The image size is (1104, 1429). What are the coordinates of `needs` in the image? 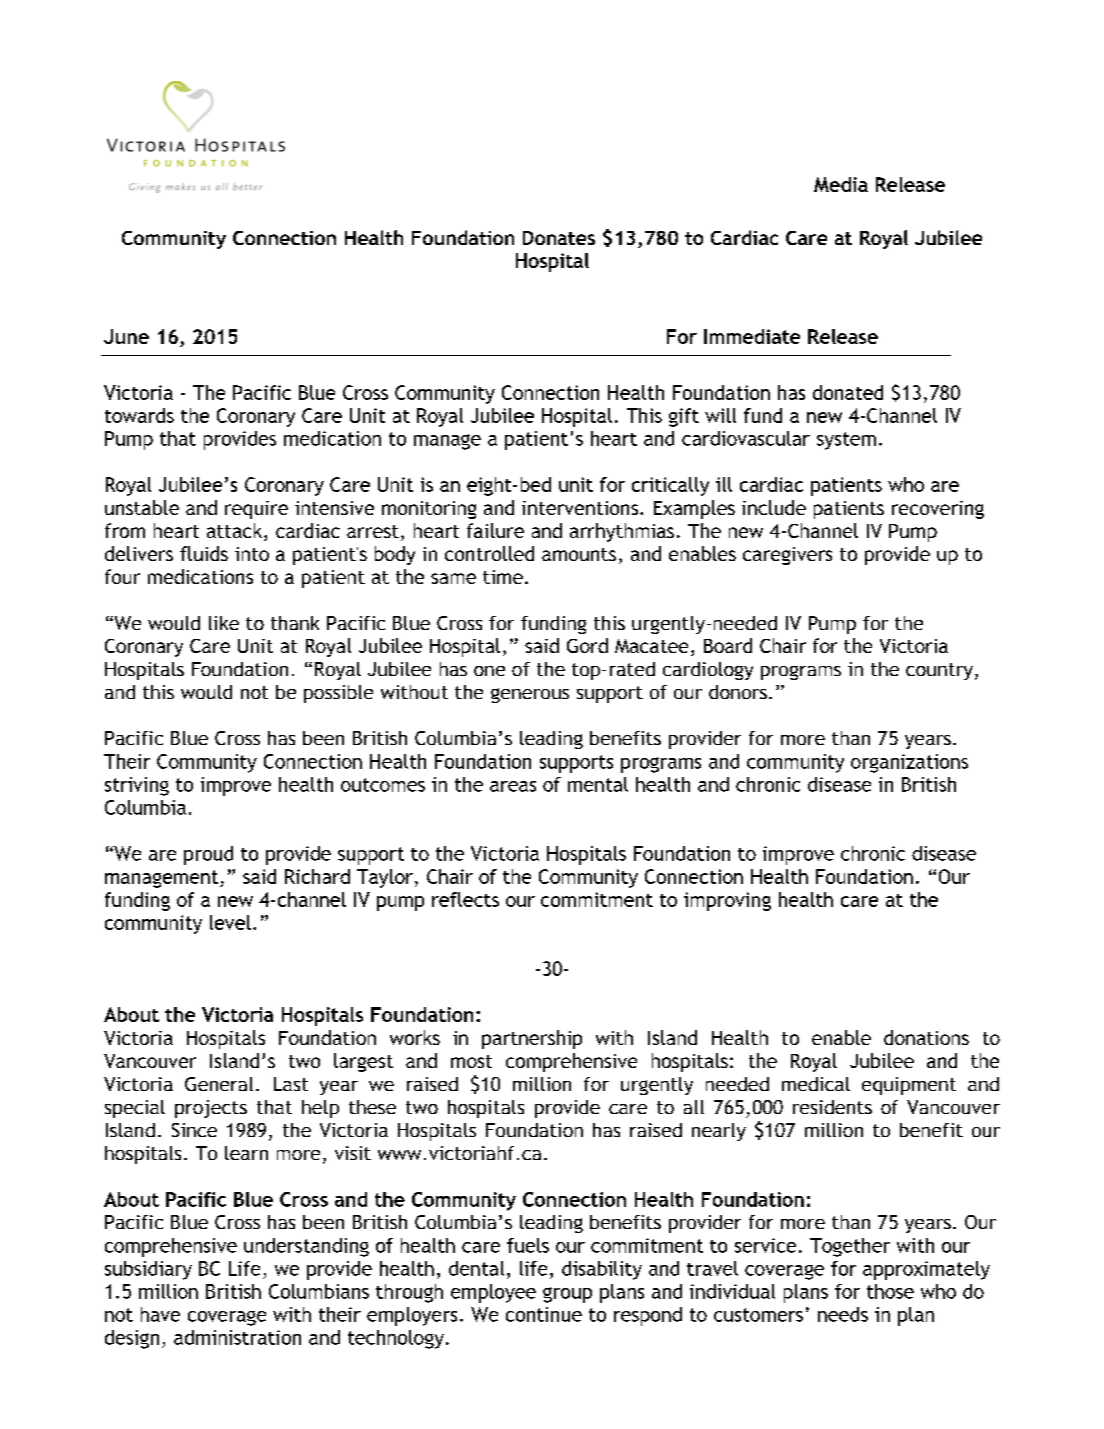 It's located at (843, 1314).
